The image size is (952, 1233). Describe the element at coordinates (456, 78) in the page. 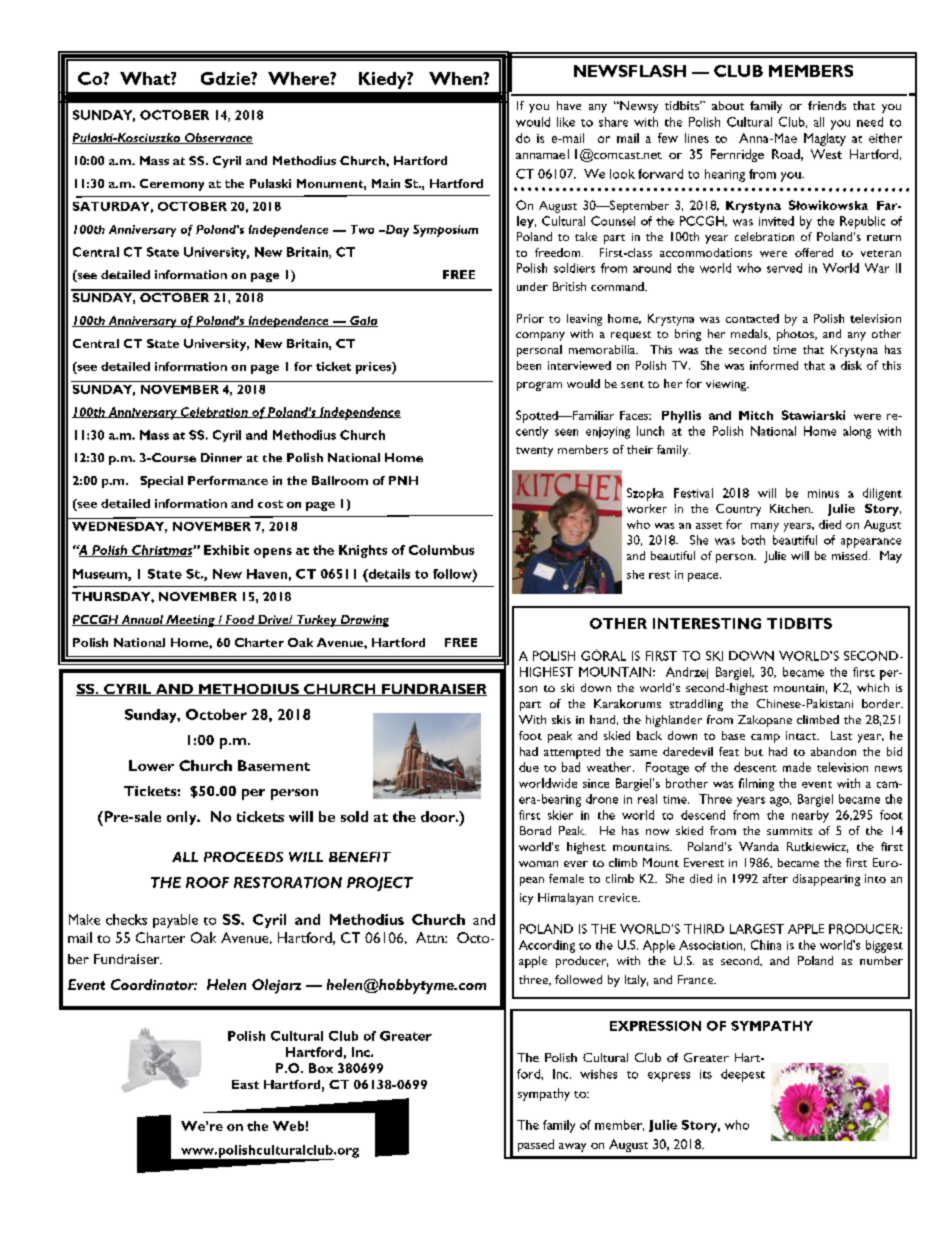

I see `When` at that location.
